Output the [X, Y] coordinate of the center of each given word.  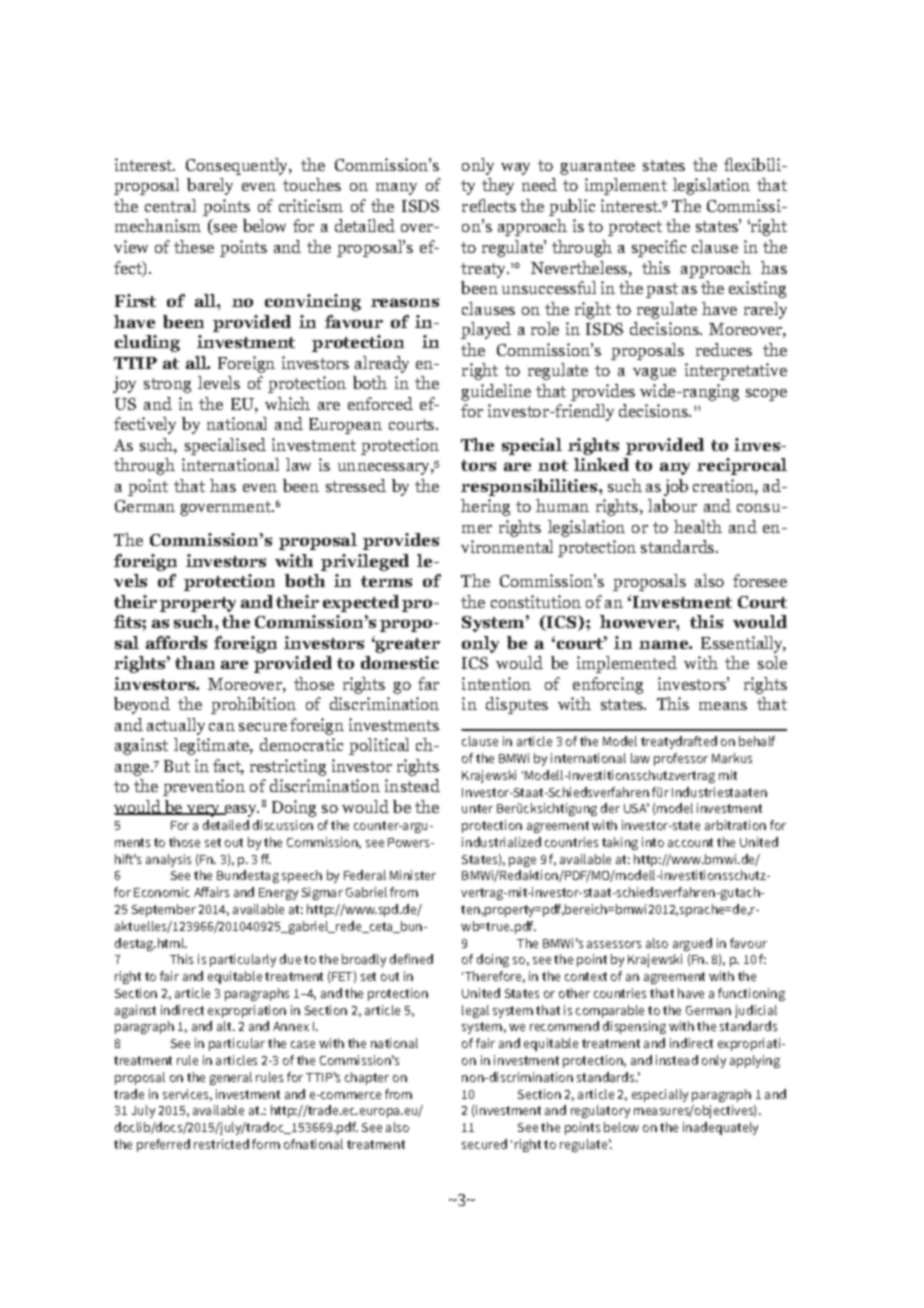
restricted [221, 1144]
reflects [489, 205]
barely [210, 186]
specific [659, 248]
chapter [367, 1078]
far [428, 683]
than [195, 662]
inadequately [720, 1128]
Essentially [743, 644]
